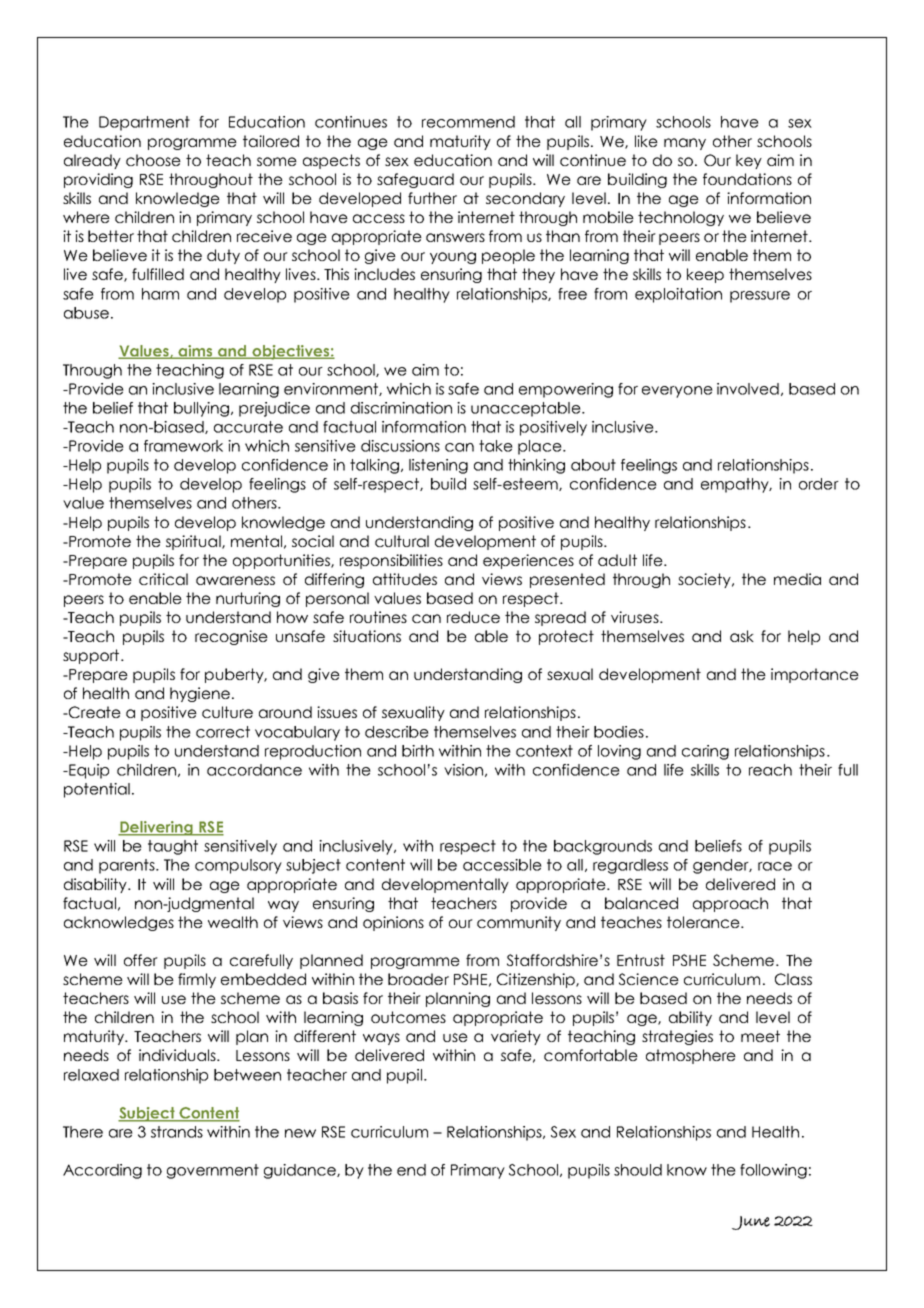  Describe the element at coordinates (705, 752) in the document. I see `caring` at that location.
